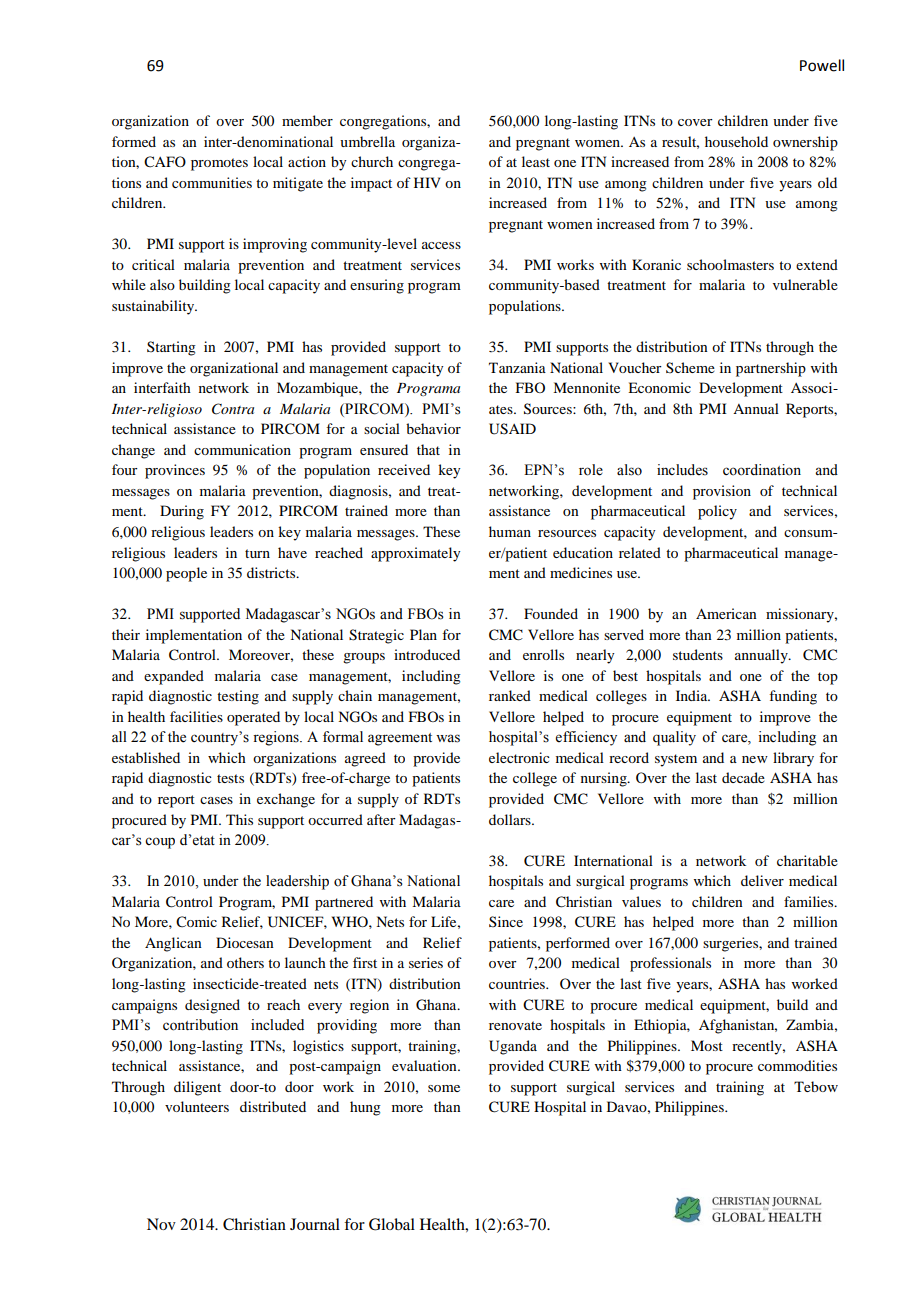 This document has width=924, height=1308. What do you see at coordinates (736, 141) in the document?
I see `household` at bounding box center [736, 141].
